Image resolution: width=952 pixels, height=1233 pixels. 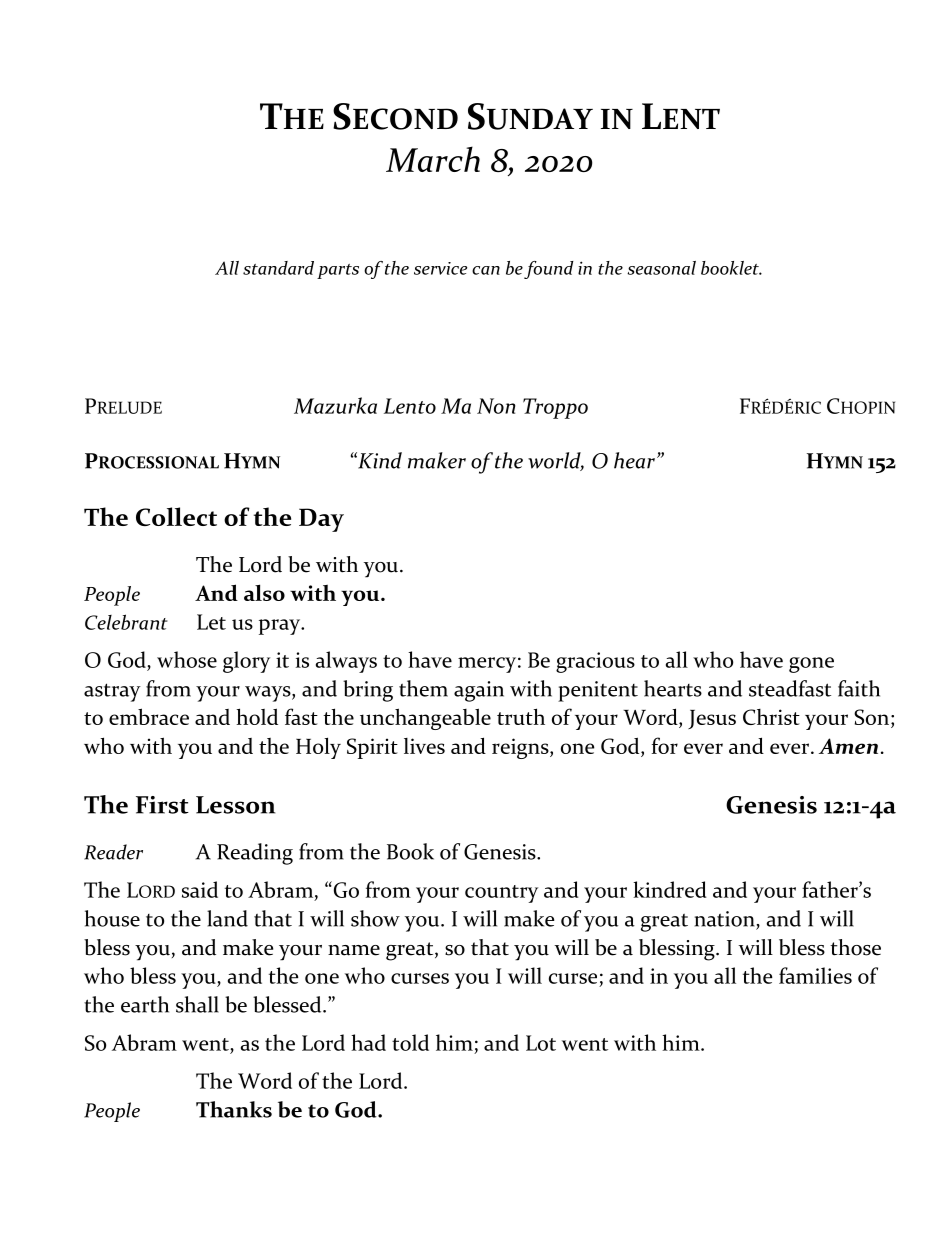 I want to click on standard, so click(x=278, y=268).
